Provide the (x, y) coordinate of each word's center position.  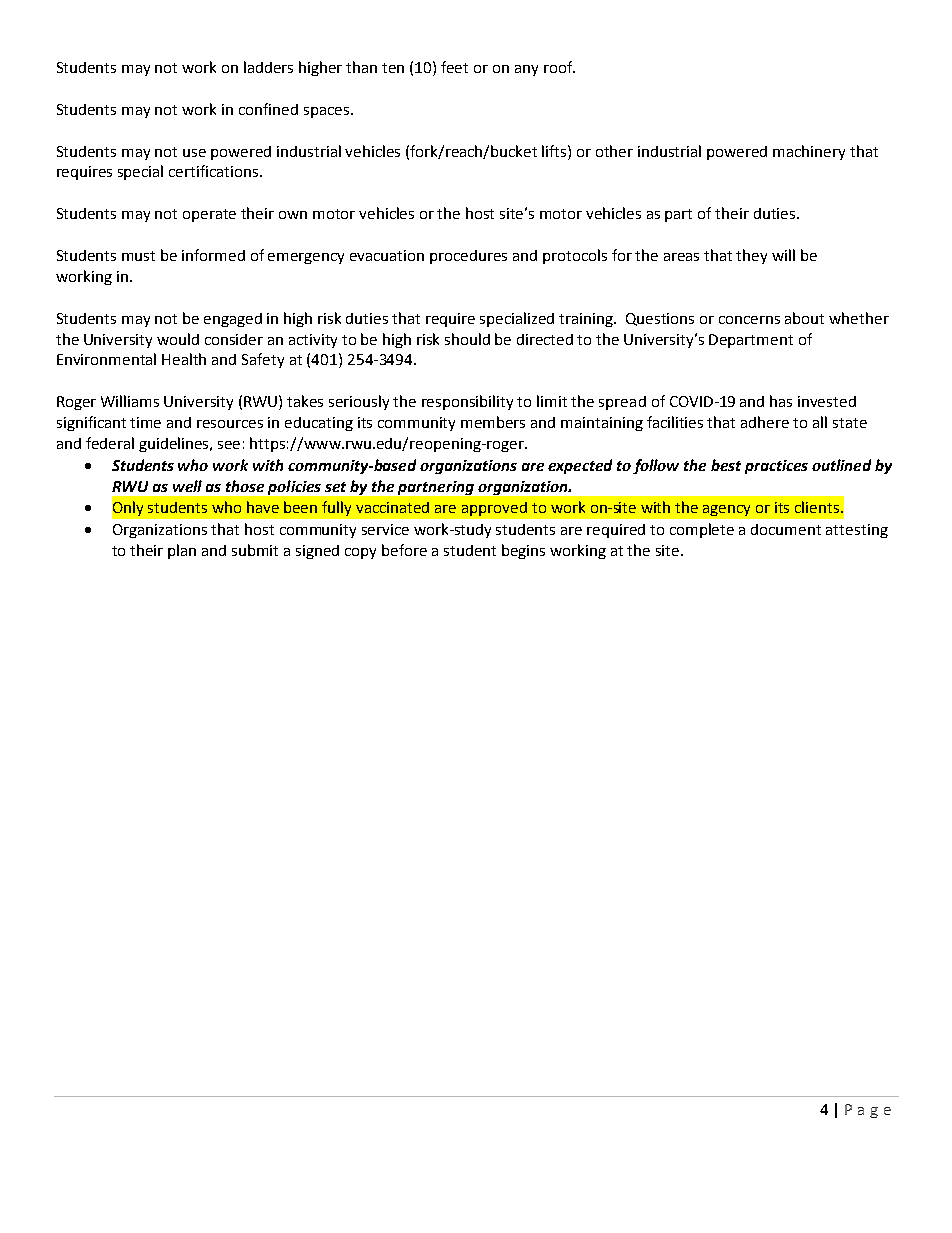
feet (454, 67)
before (404, 550)
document (786, 529)
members (493, 422)
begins (523, 551)
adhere (765, 422)
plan (182, 551)
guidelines (175, 444)
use (194, 153)
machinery (809, 152)
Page (868, 1111)
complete (702, 530)
